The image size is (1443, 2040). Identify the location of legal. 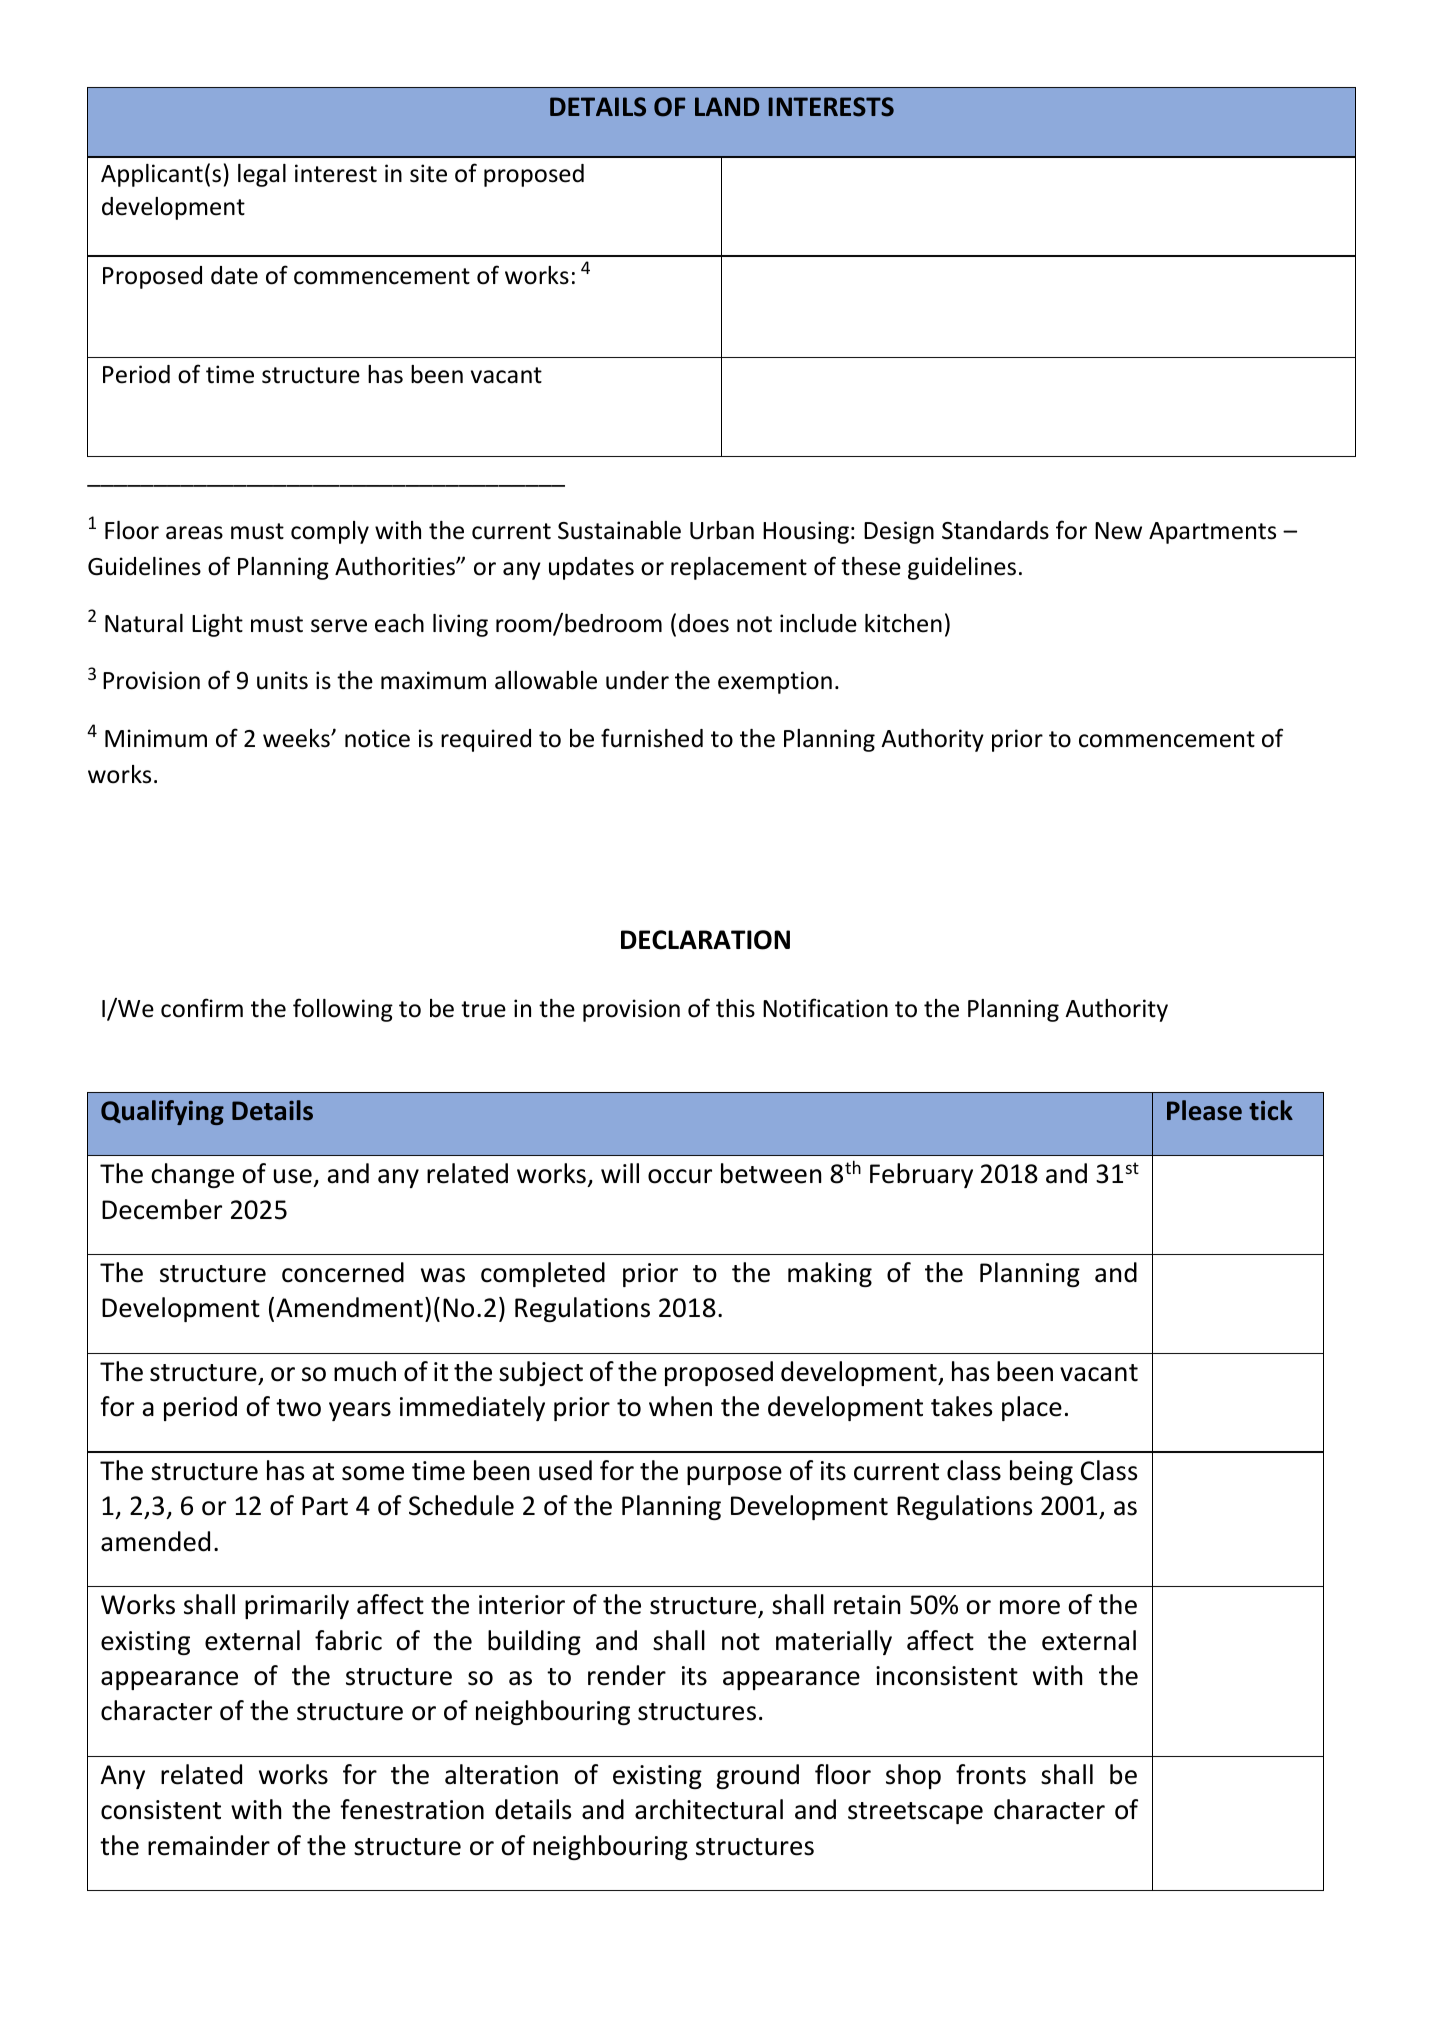
(262, 175).
